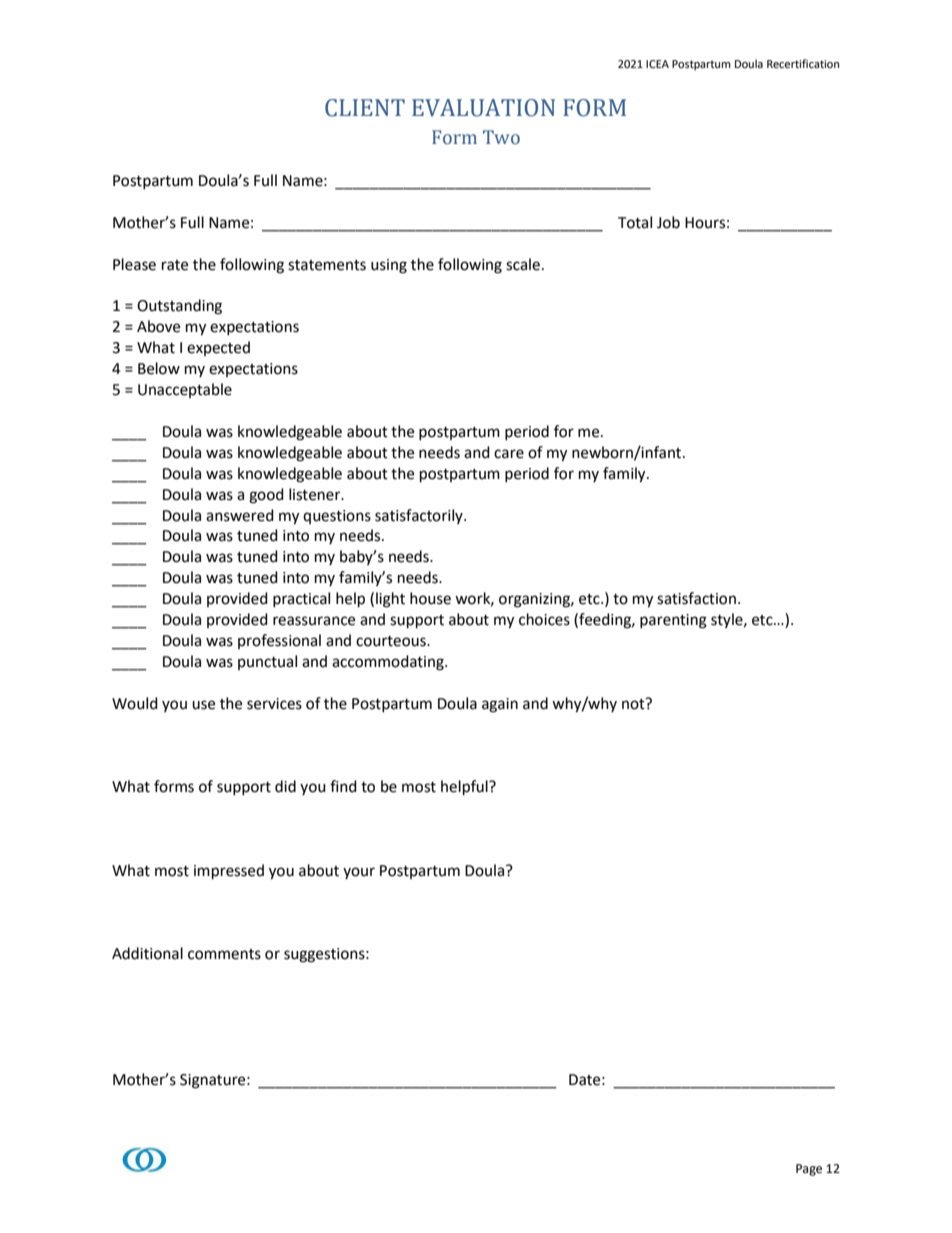 The height and width of the screenshot is (1233, 952). I want to click on satisfaction, so click(696, 598).
